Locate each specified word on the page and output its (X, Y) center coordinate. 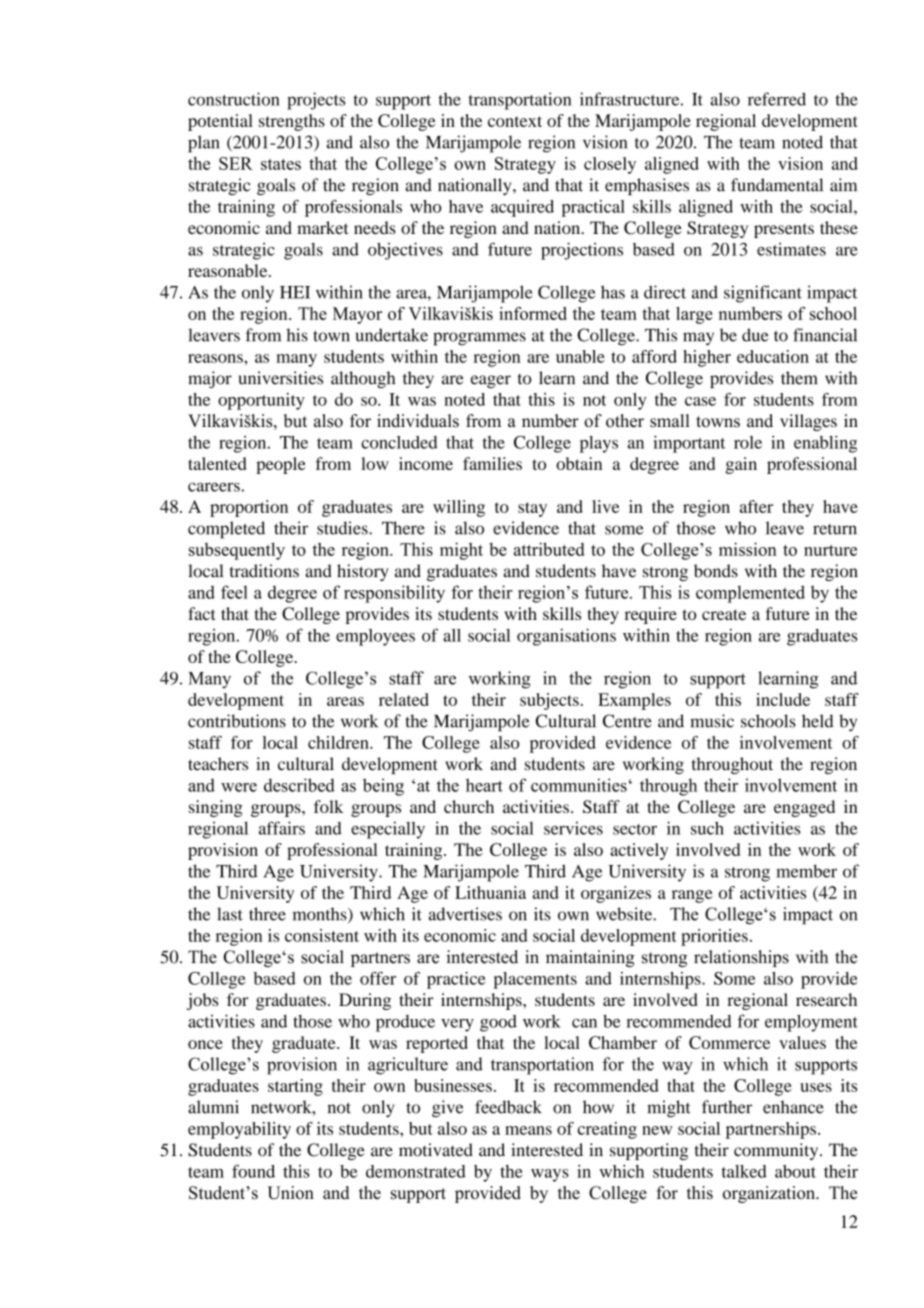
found (253, 1171)
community (777, 1151)
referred (777, 99)
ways (550, 1175)
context (515, 121)
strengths (292, 122)
